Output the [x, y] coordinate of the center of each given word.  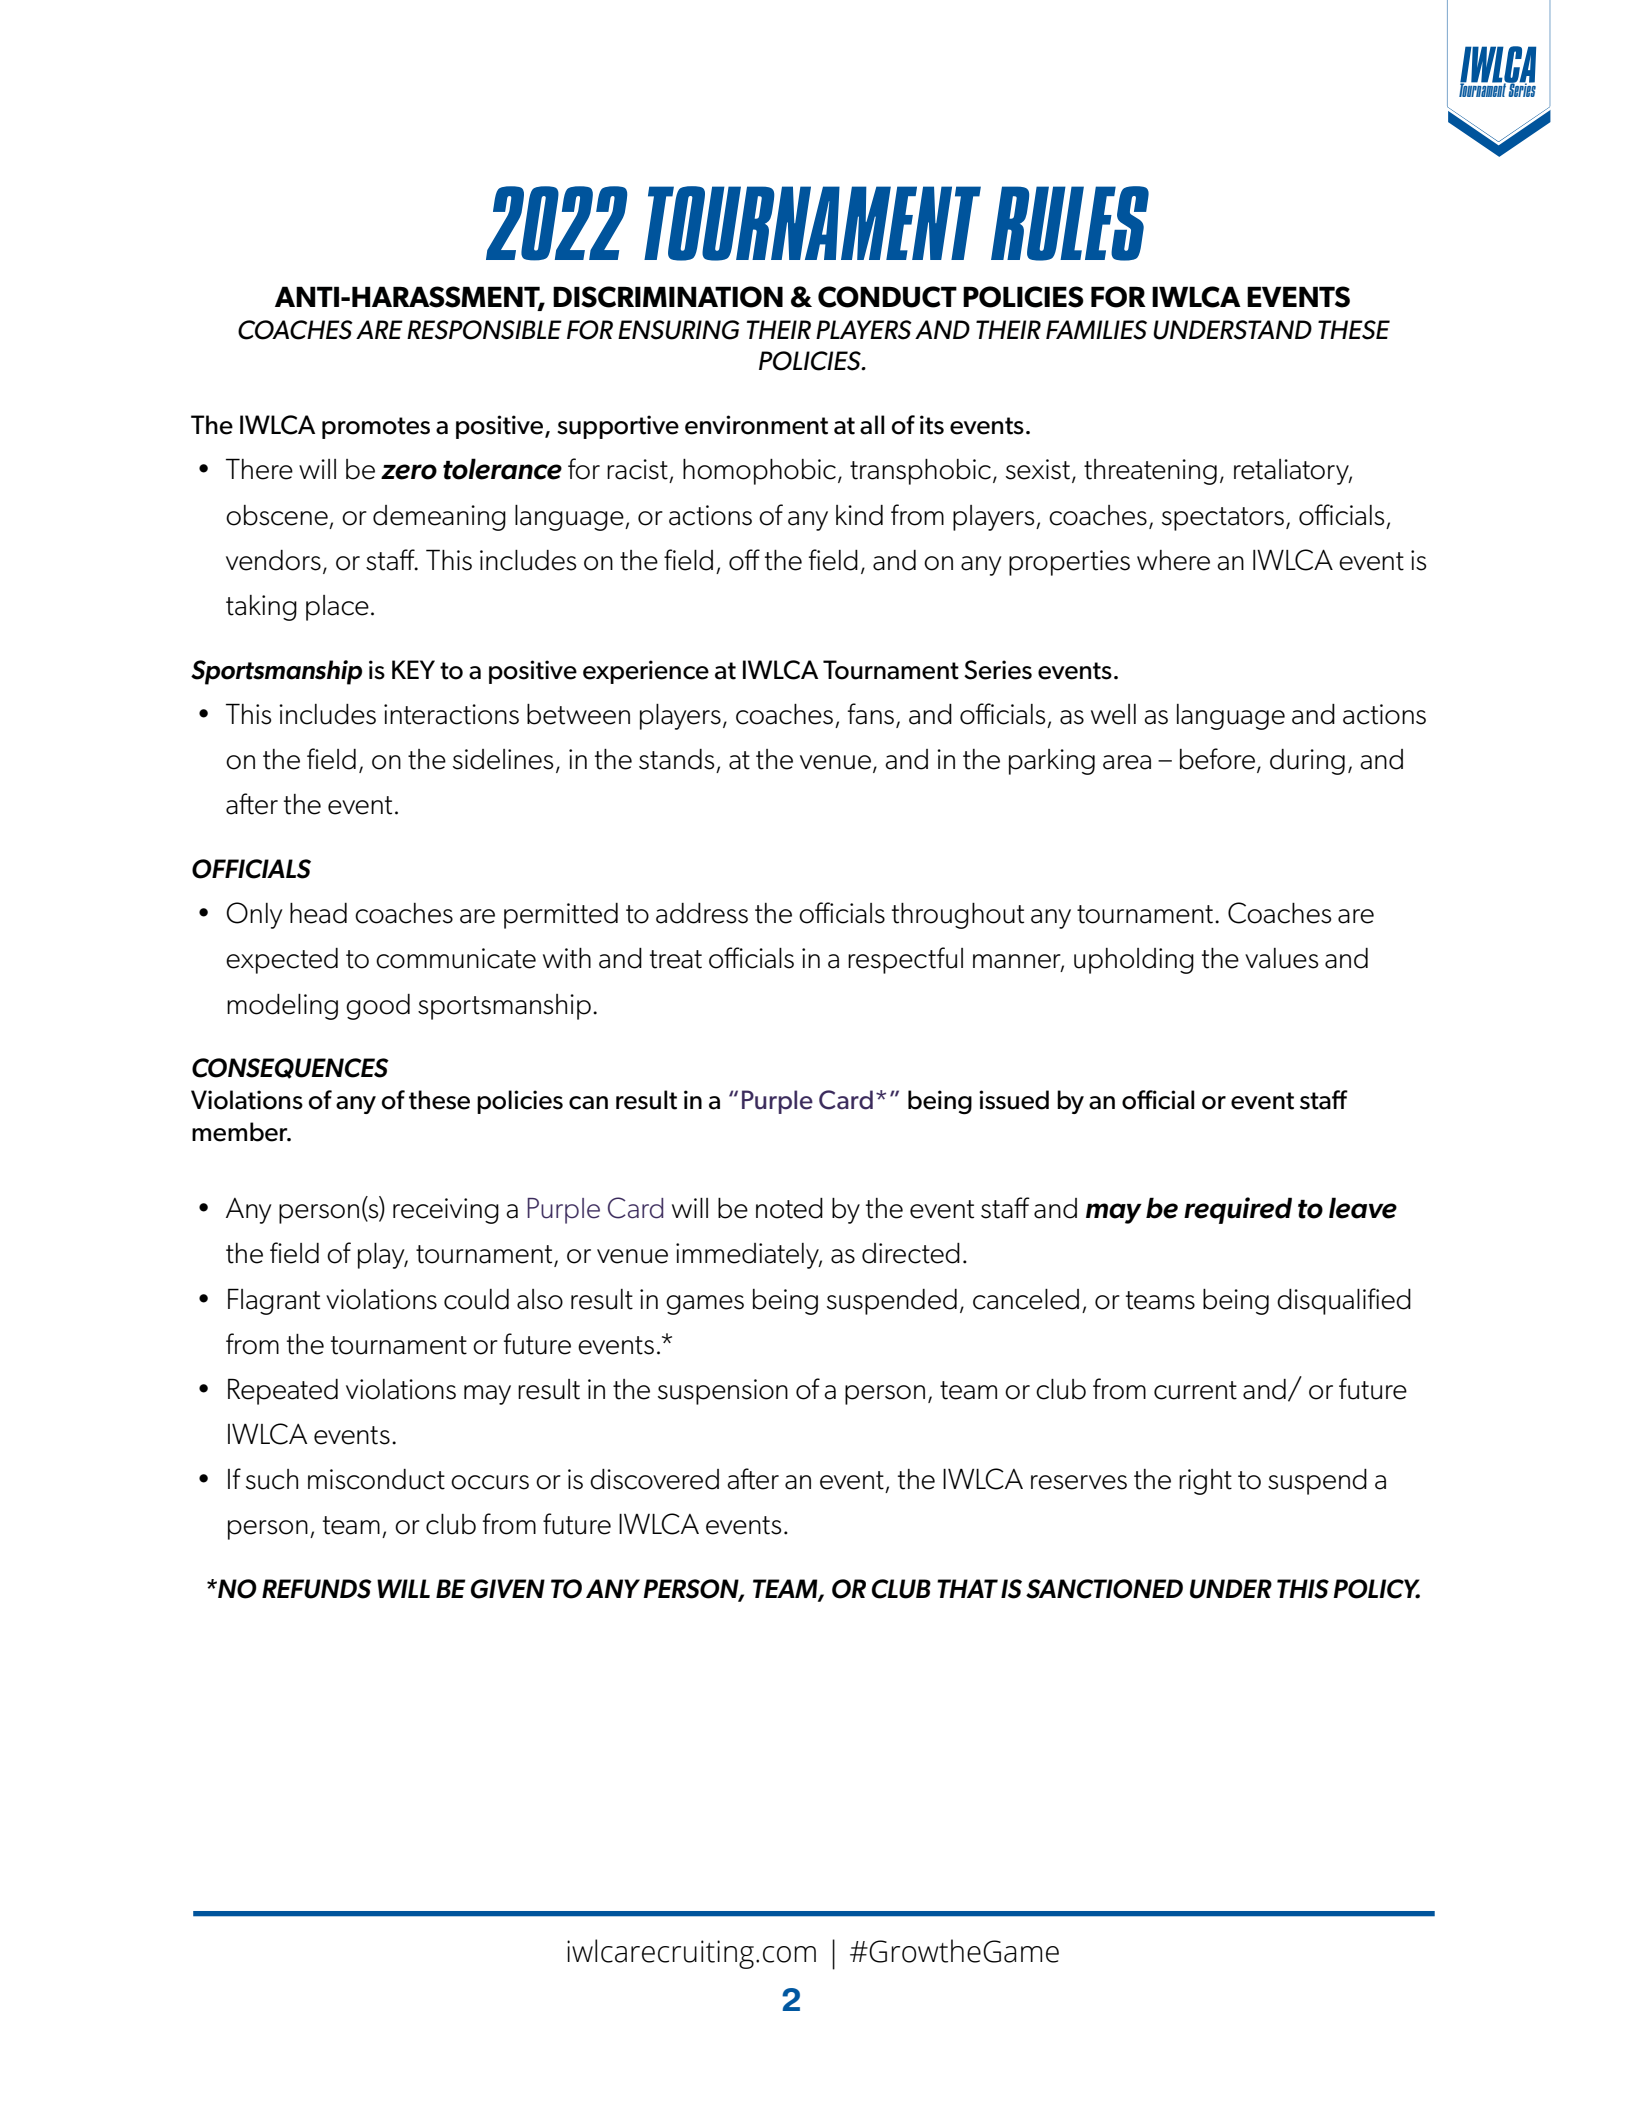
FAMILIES [1096, 330]
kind [859, 515]
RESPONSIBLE [484, 330]
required [1238, 1210]
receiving [446, 1211]
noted [789, 1208]
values [1282, 958]
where [1173, 560]
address [702, 913]
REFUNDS [317, 1589]
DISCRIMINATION [668, 297]
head [318, 913]
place [337, 608]
